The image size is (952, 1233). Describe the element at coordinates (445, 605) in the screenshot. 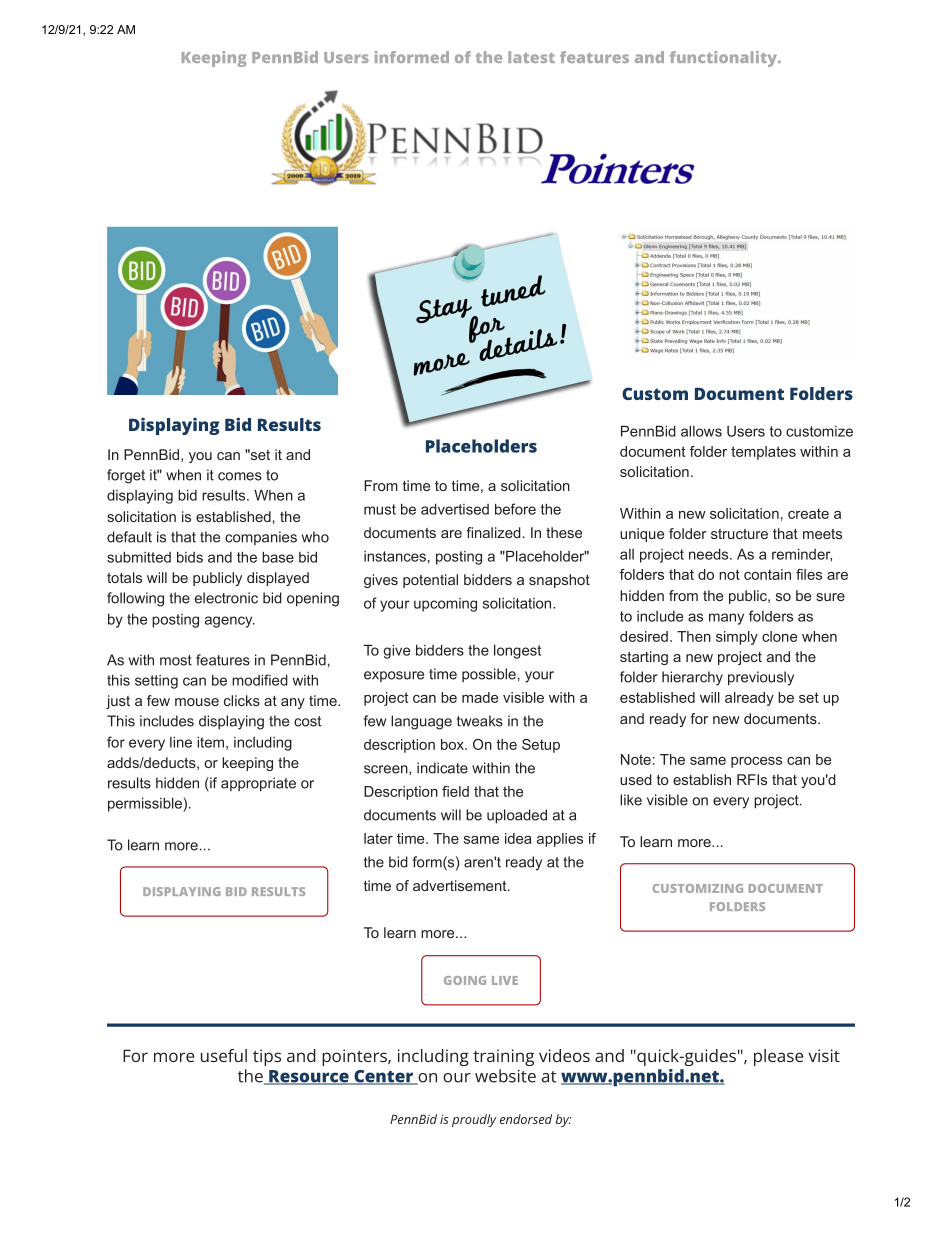

I see `upcoming` at that location.
